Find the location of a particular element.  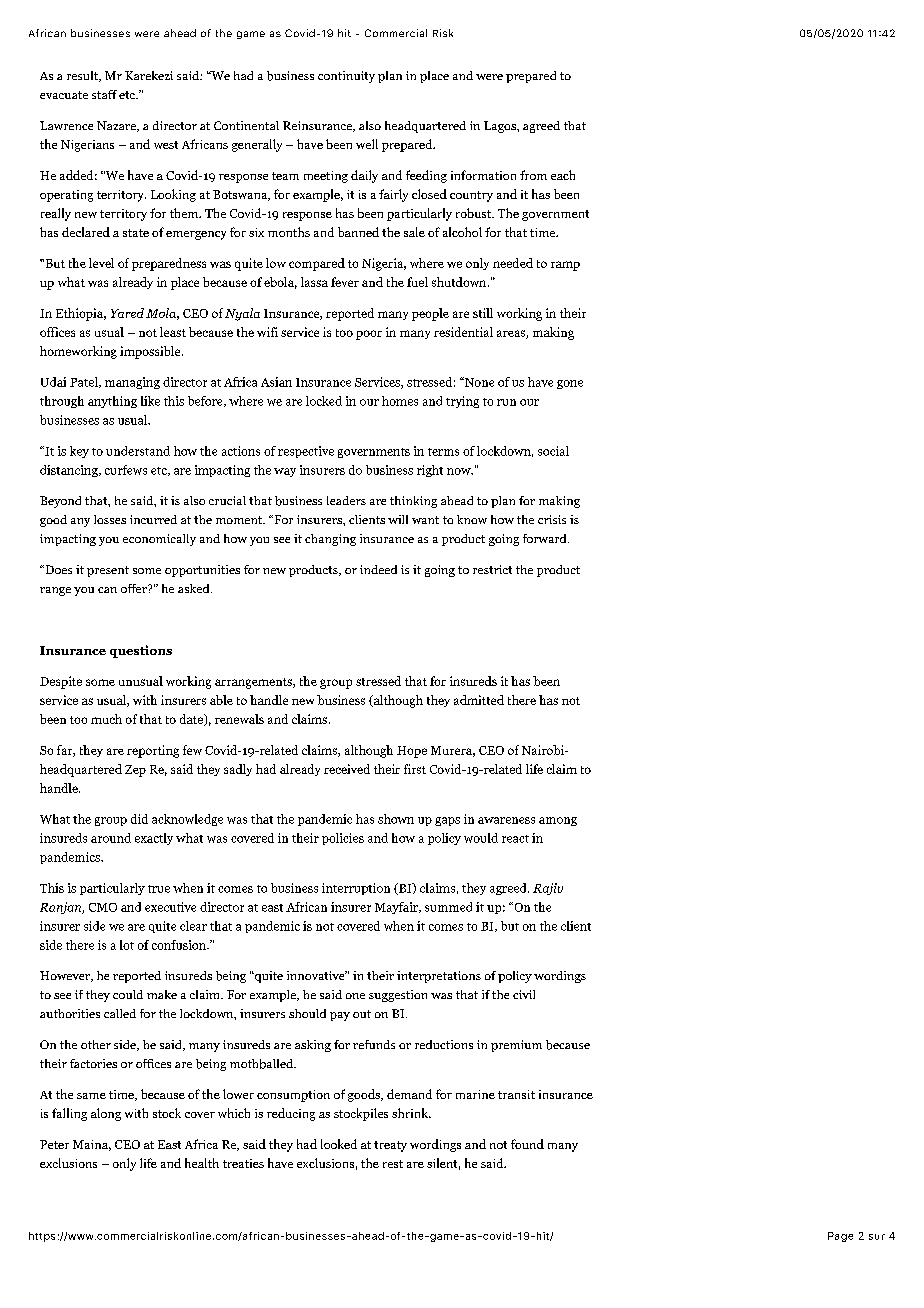

Page is located at coordinates (840, 1237).
